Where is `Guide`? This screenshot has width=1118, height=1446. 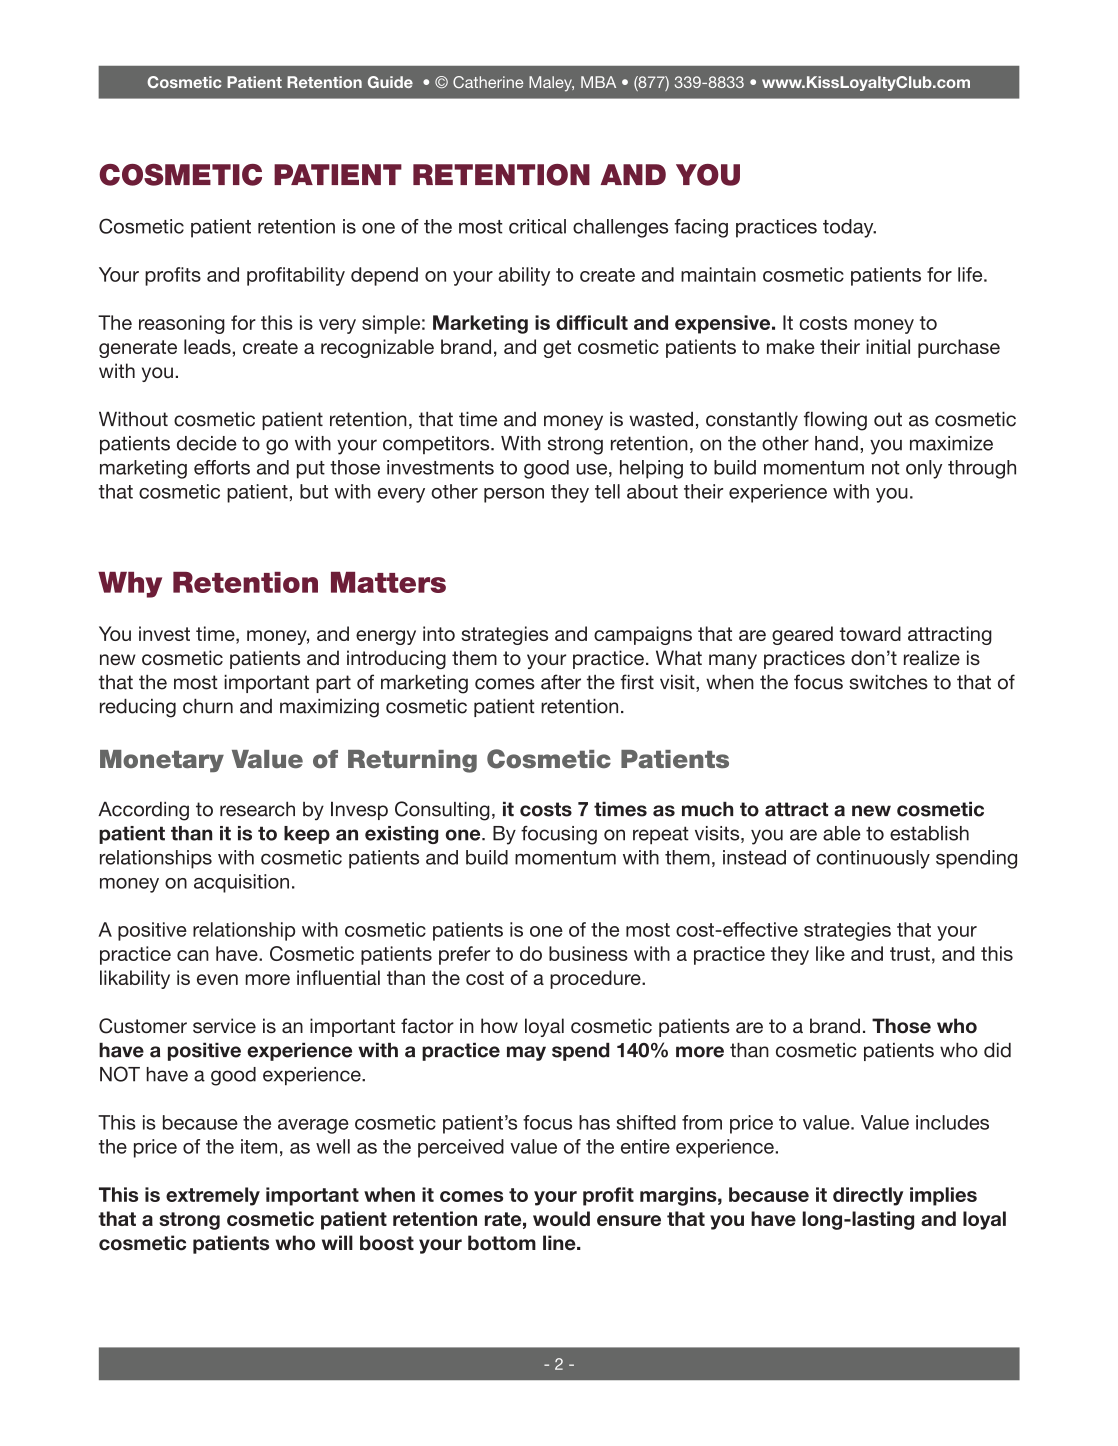
Guide is located at coordinates (390, 82).
